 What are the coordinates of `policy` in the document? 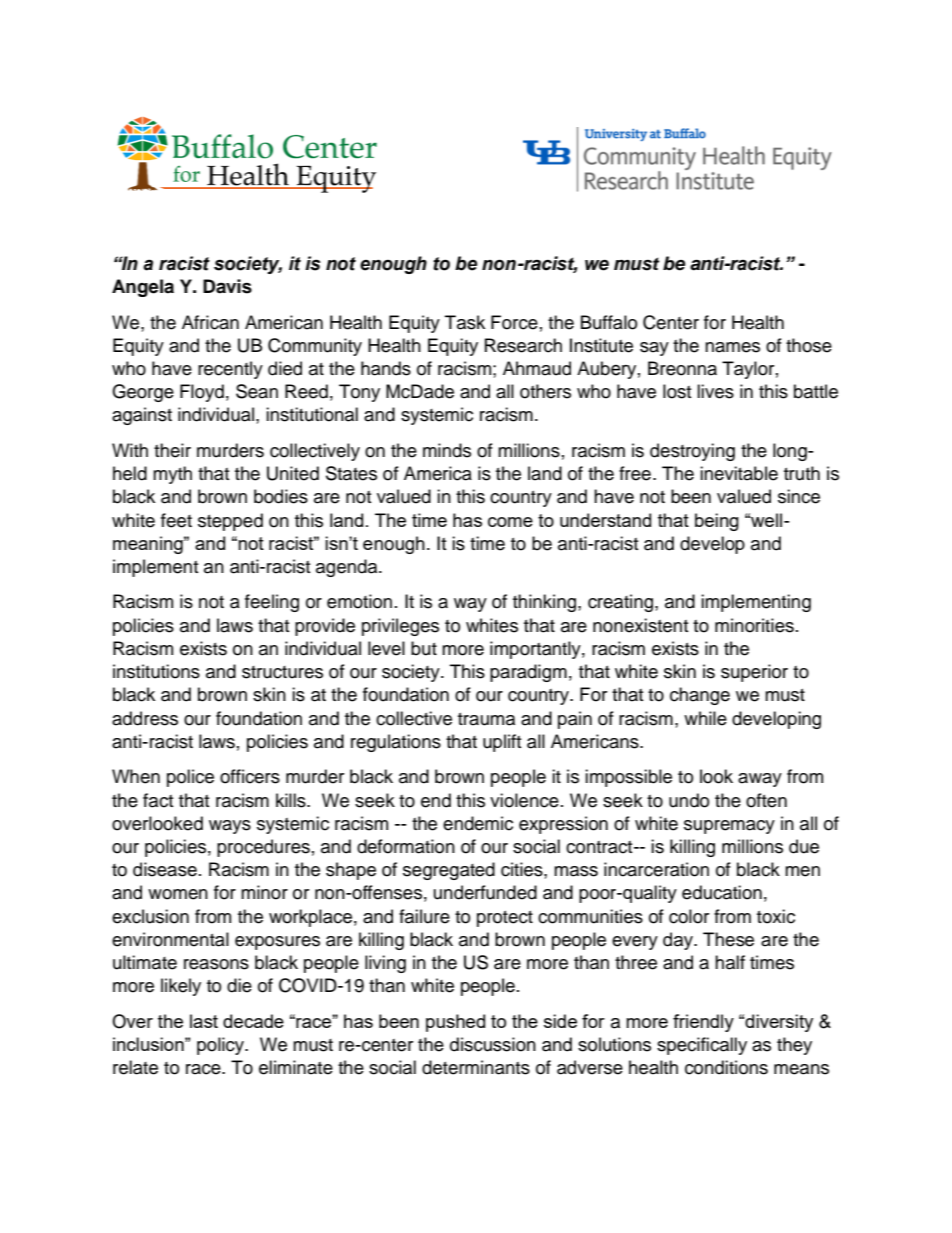 It's located at (221, 1046).
